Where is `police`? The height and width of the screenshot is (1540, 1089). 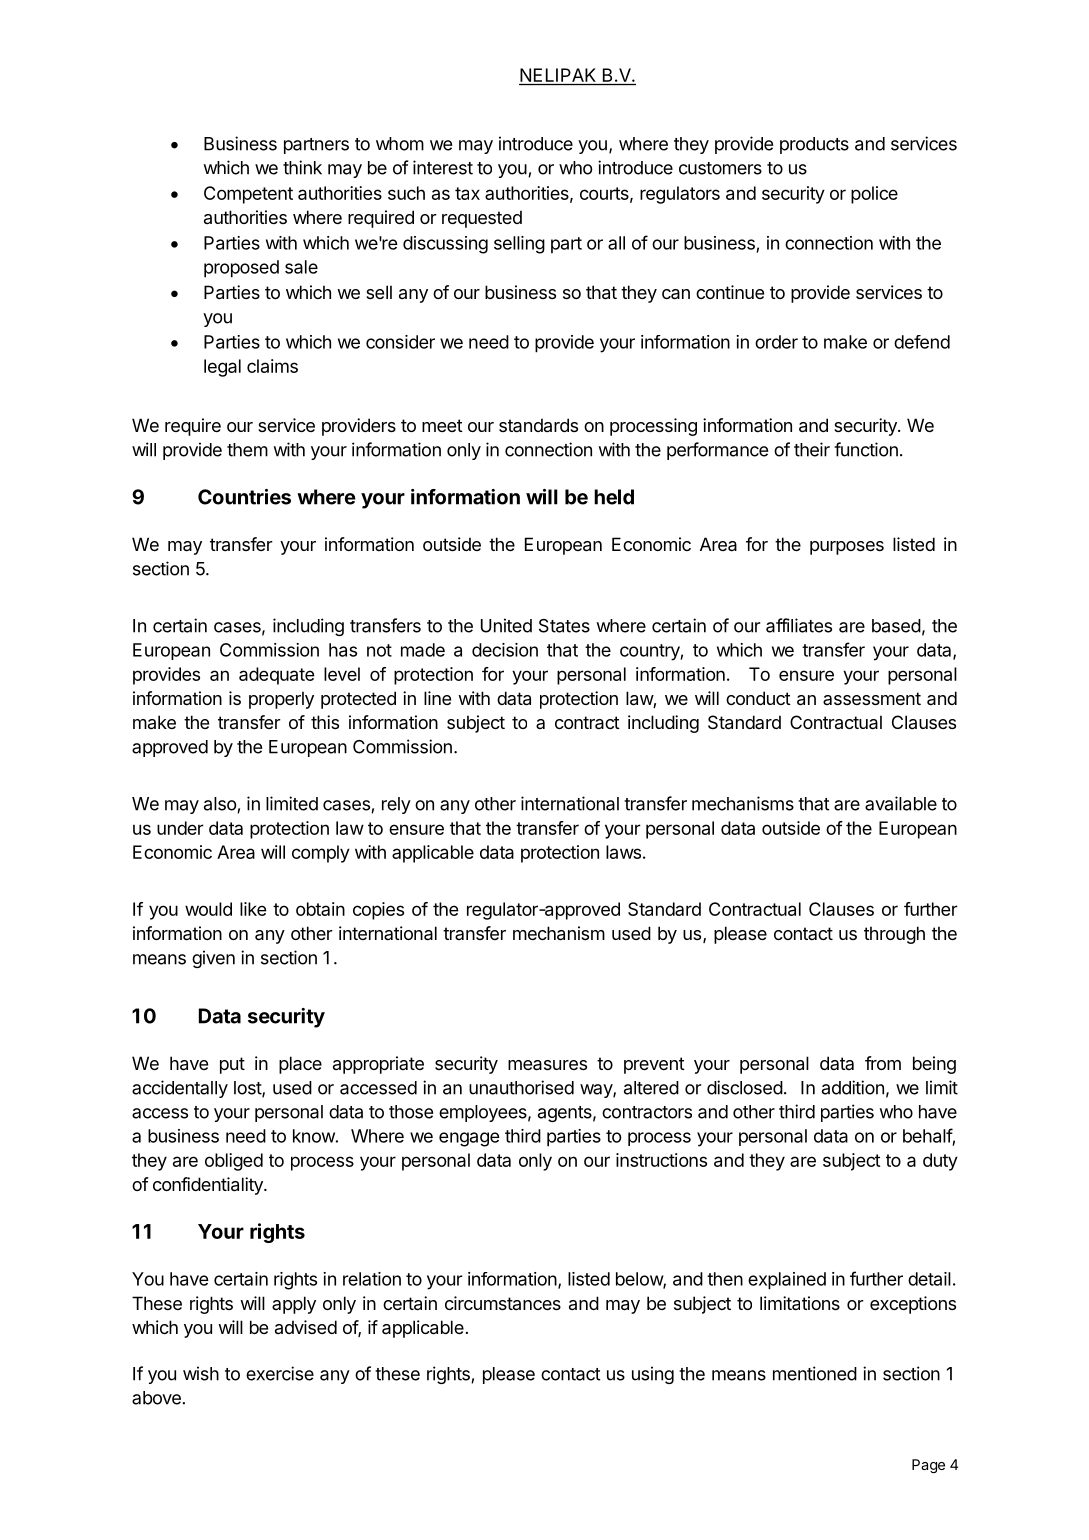 police is located at coordinates (874, 195).
